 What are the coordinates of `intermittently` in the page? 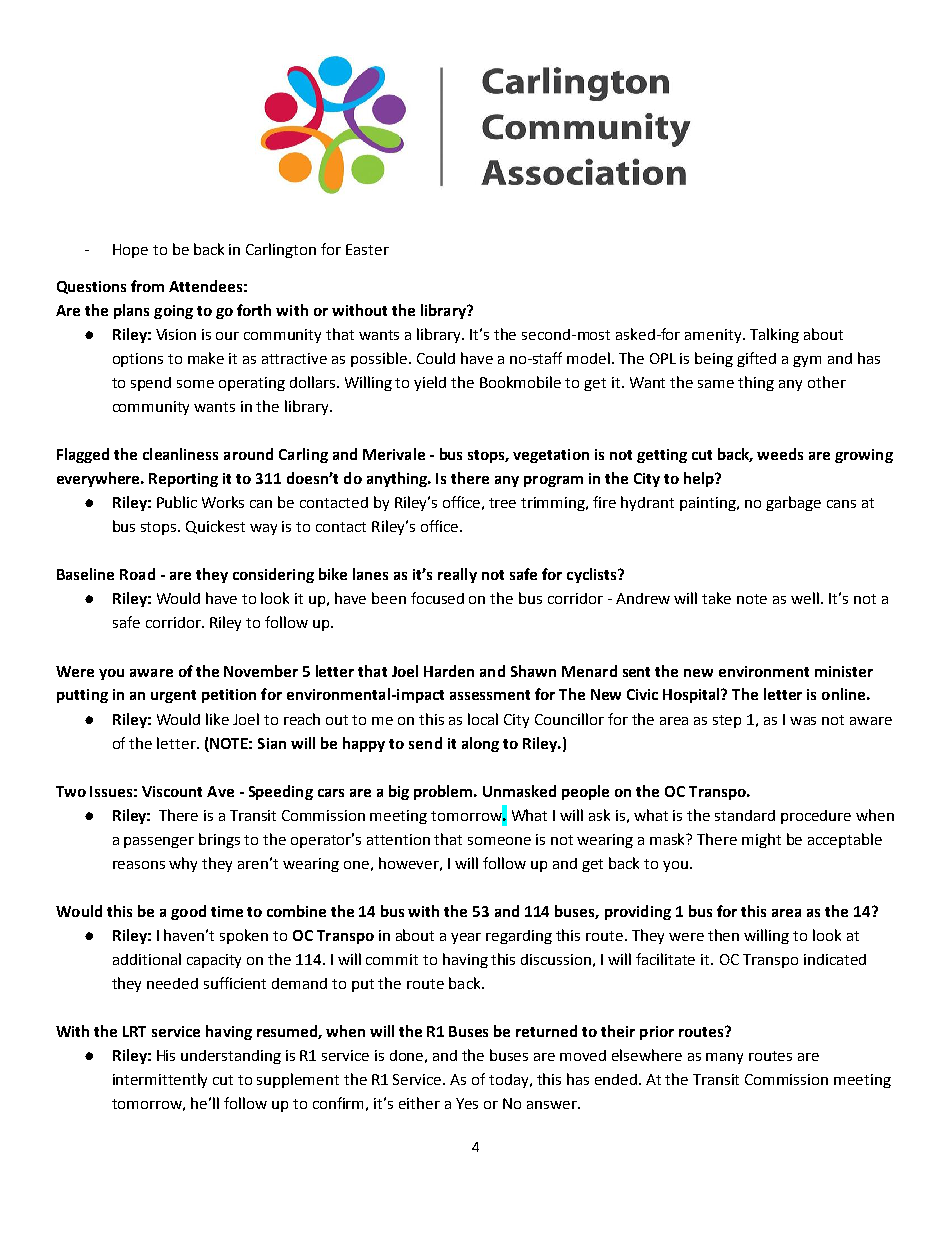 It's located at (160, 1080).
